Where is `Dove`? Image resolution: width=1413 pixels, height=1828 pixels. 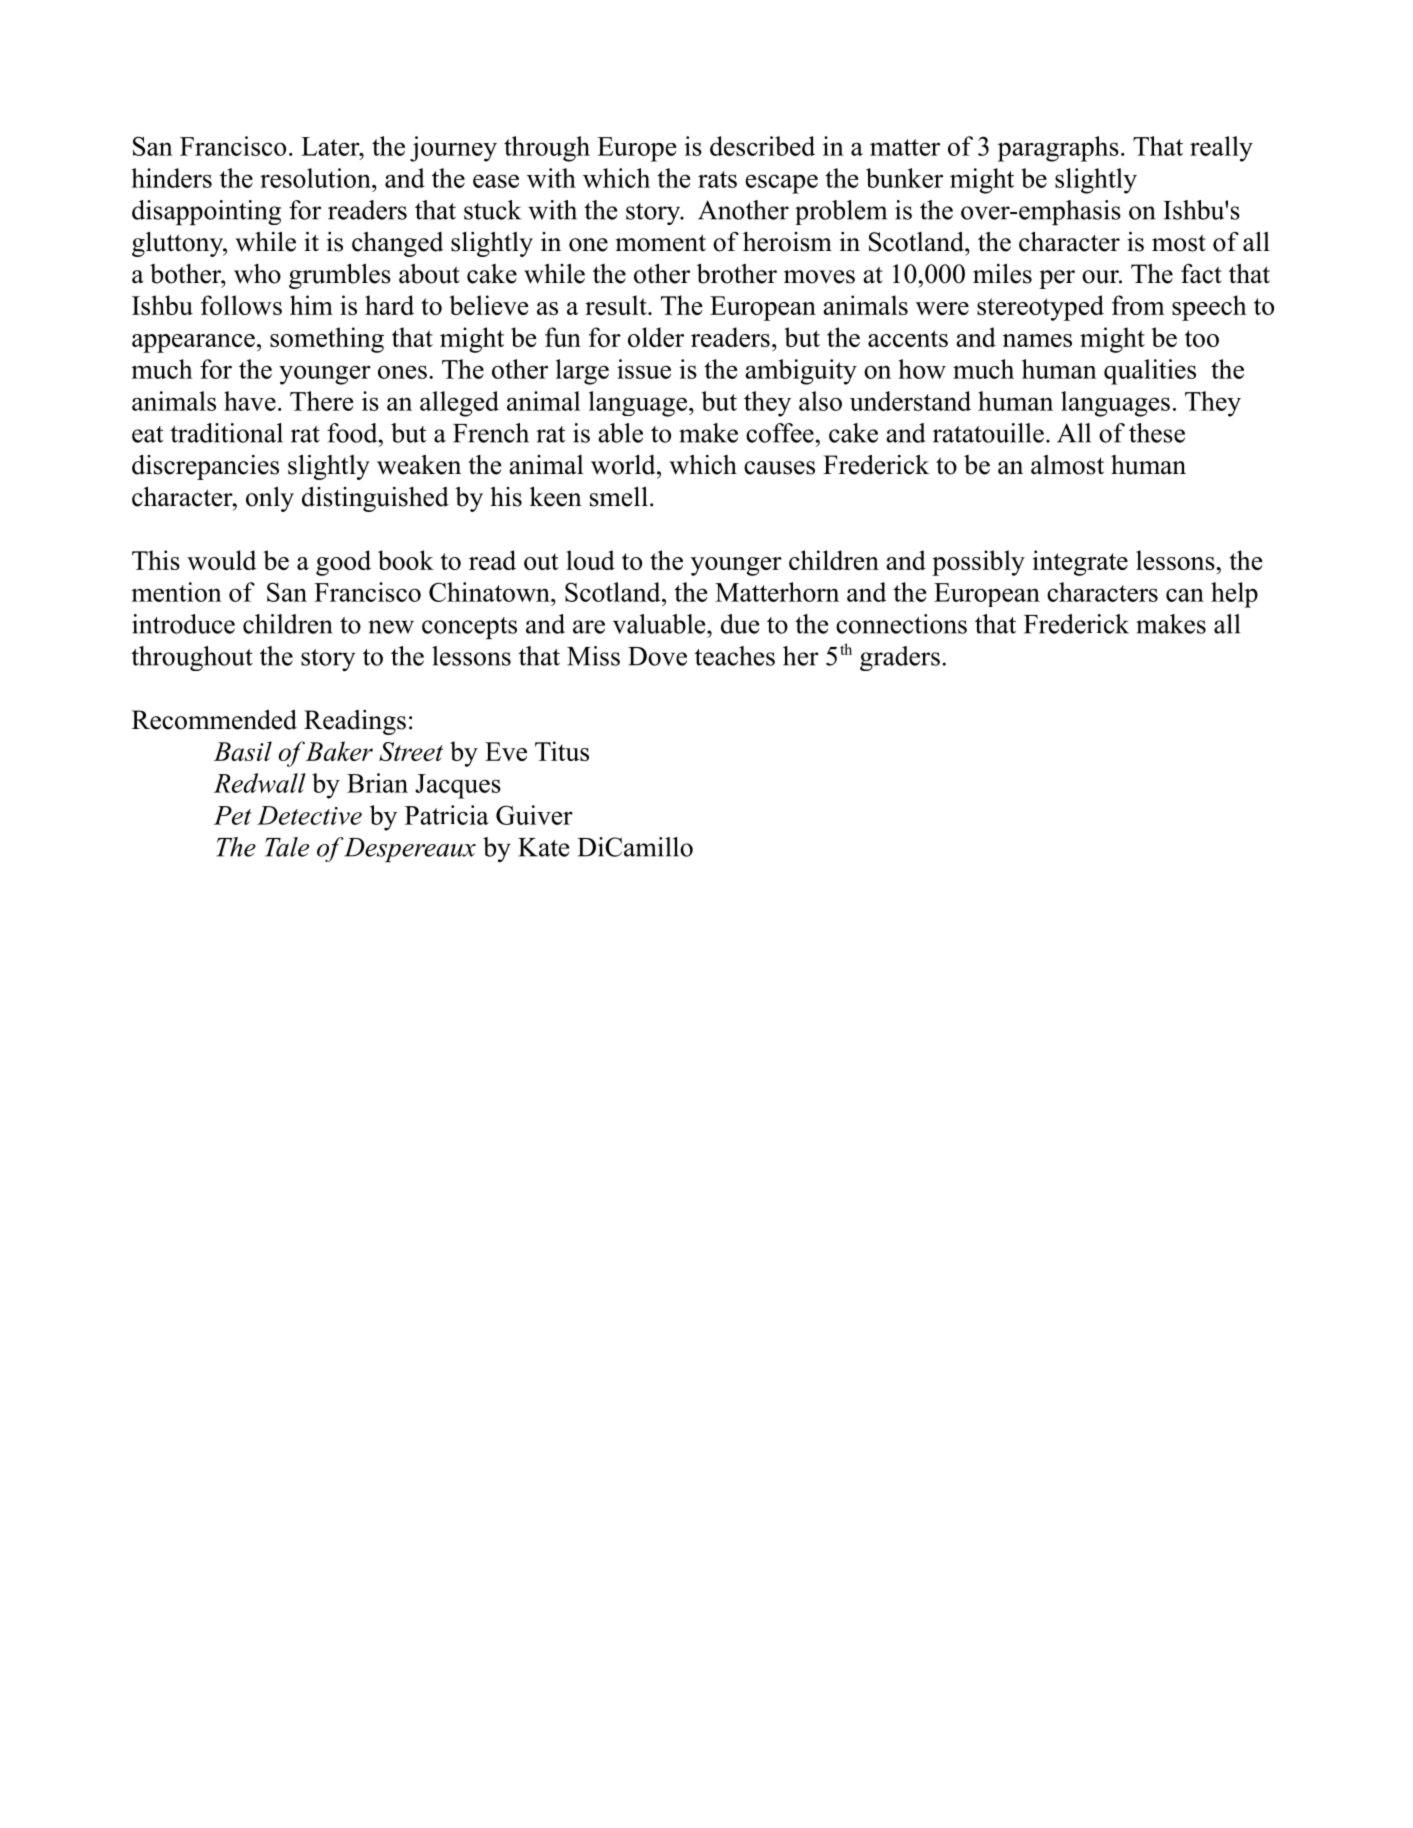 Dove is located at coordinates (657, 656).
